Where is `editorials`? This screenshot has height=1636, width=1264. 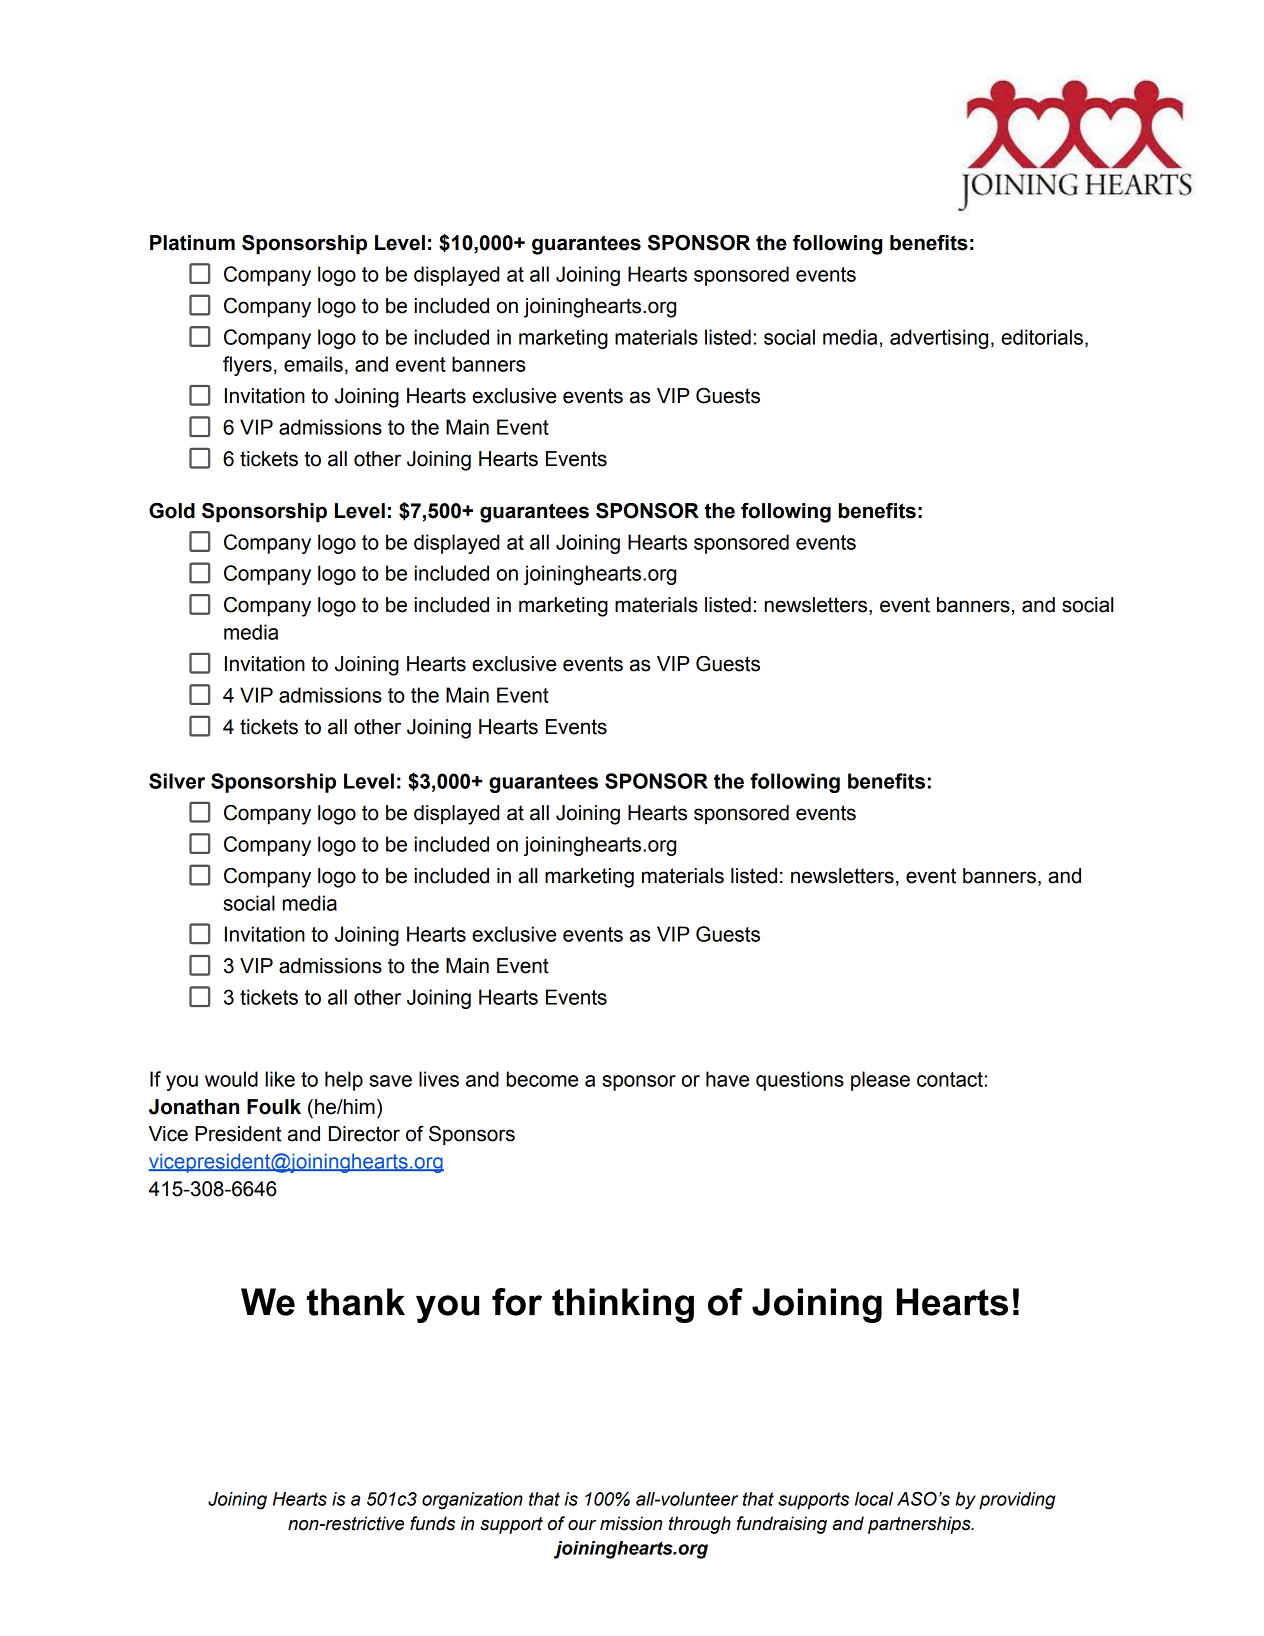
editorials is located at coordinates (1042, 337).
